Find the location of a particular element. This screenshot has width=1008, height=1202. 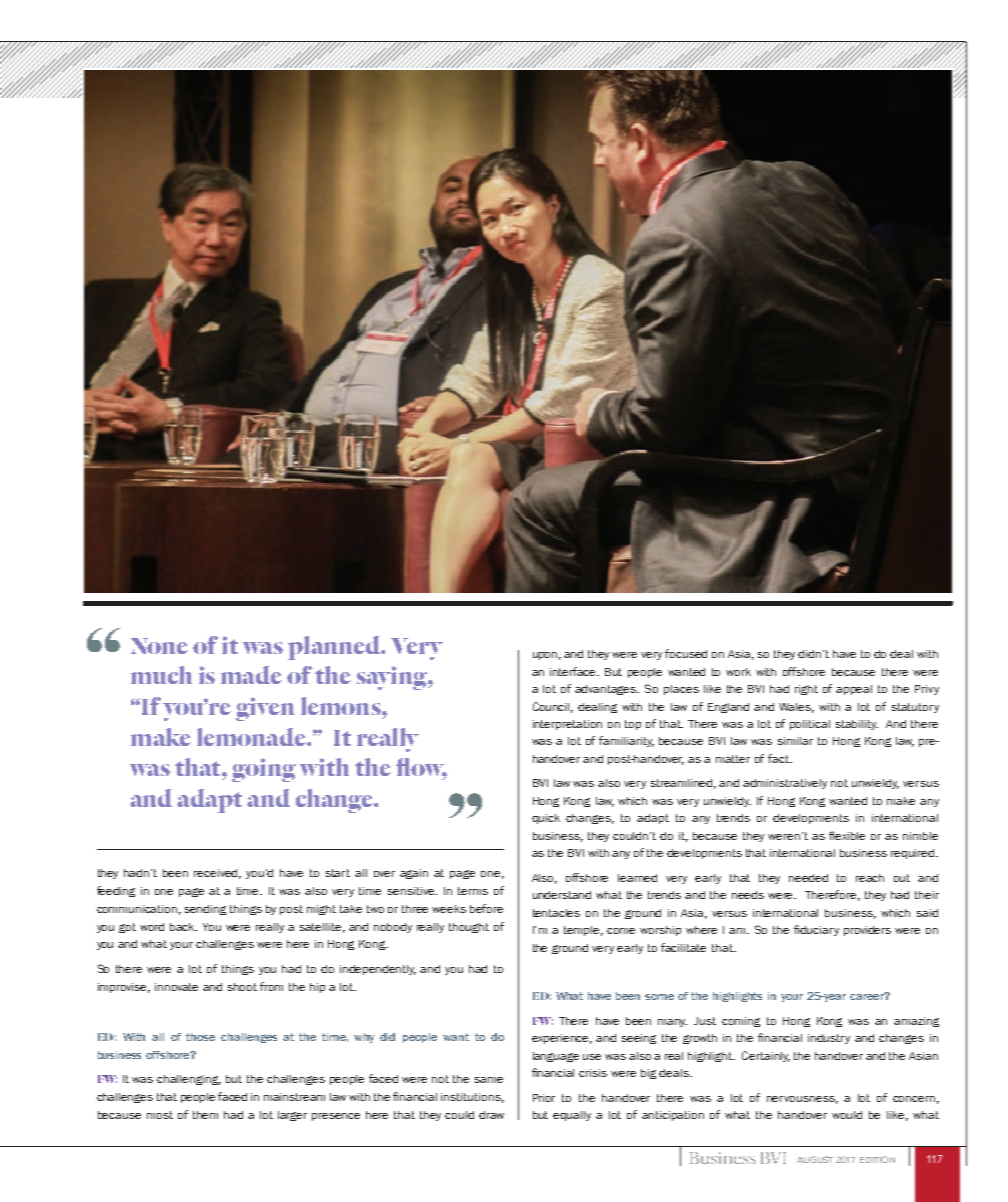

sending is located at coordinates (205, 910).
